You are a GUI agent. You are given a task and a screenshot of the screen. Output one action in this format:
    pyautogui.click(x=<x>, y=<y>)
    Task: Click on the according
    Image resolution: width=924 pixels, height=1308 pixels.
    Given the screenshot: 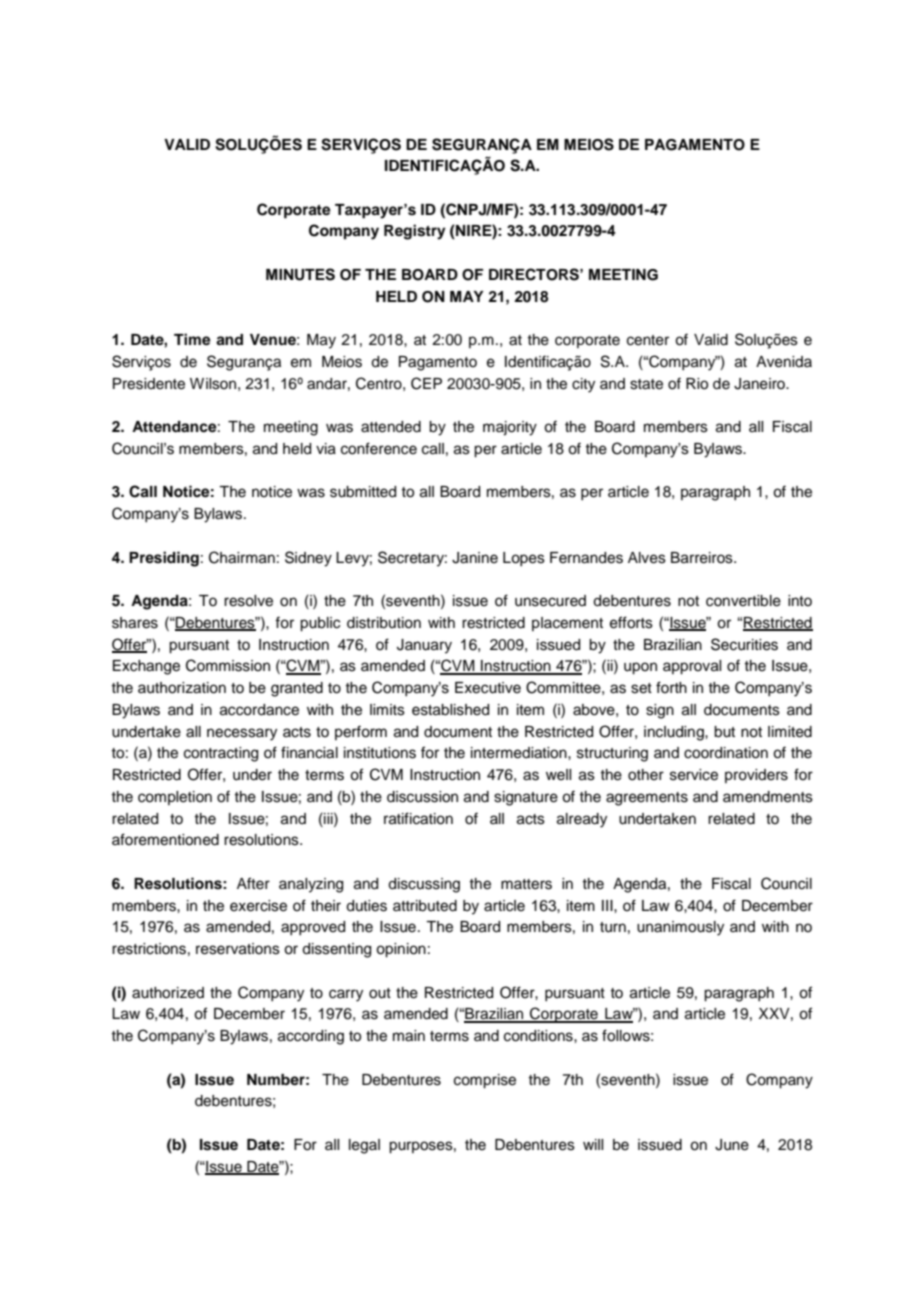 What is the action you would take?
    pyautogui.click(x=311, y=1037)
